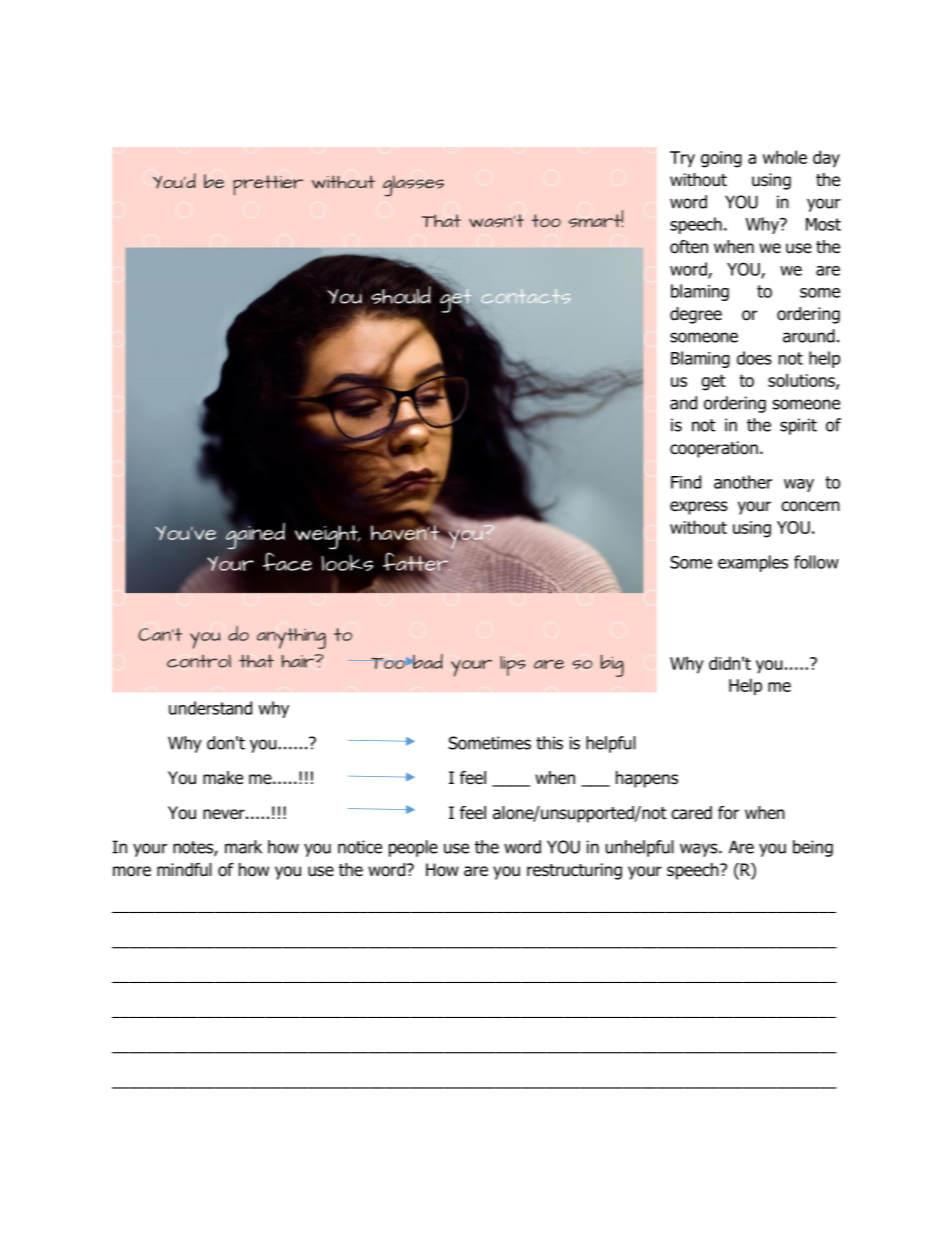 This image has width=952, height=1233. Describe the element at coordinates (413, 848) in the image. I see `people` at that location.
